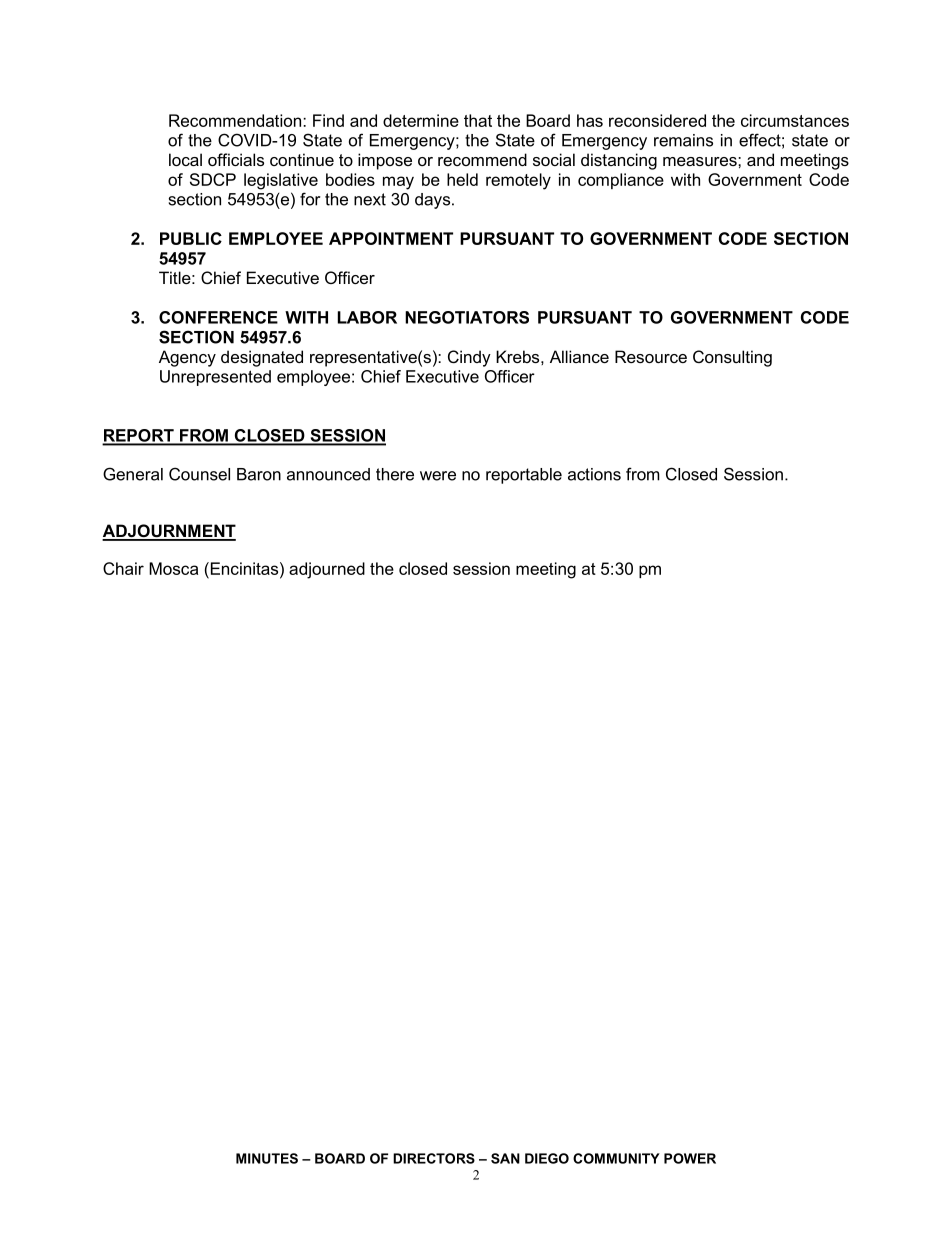 The height and width of the screenshot is (1233, 952). Describe the element at coordinates (267, 1158) in the screenshot. I see `MINUTES` at that location.
